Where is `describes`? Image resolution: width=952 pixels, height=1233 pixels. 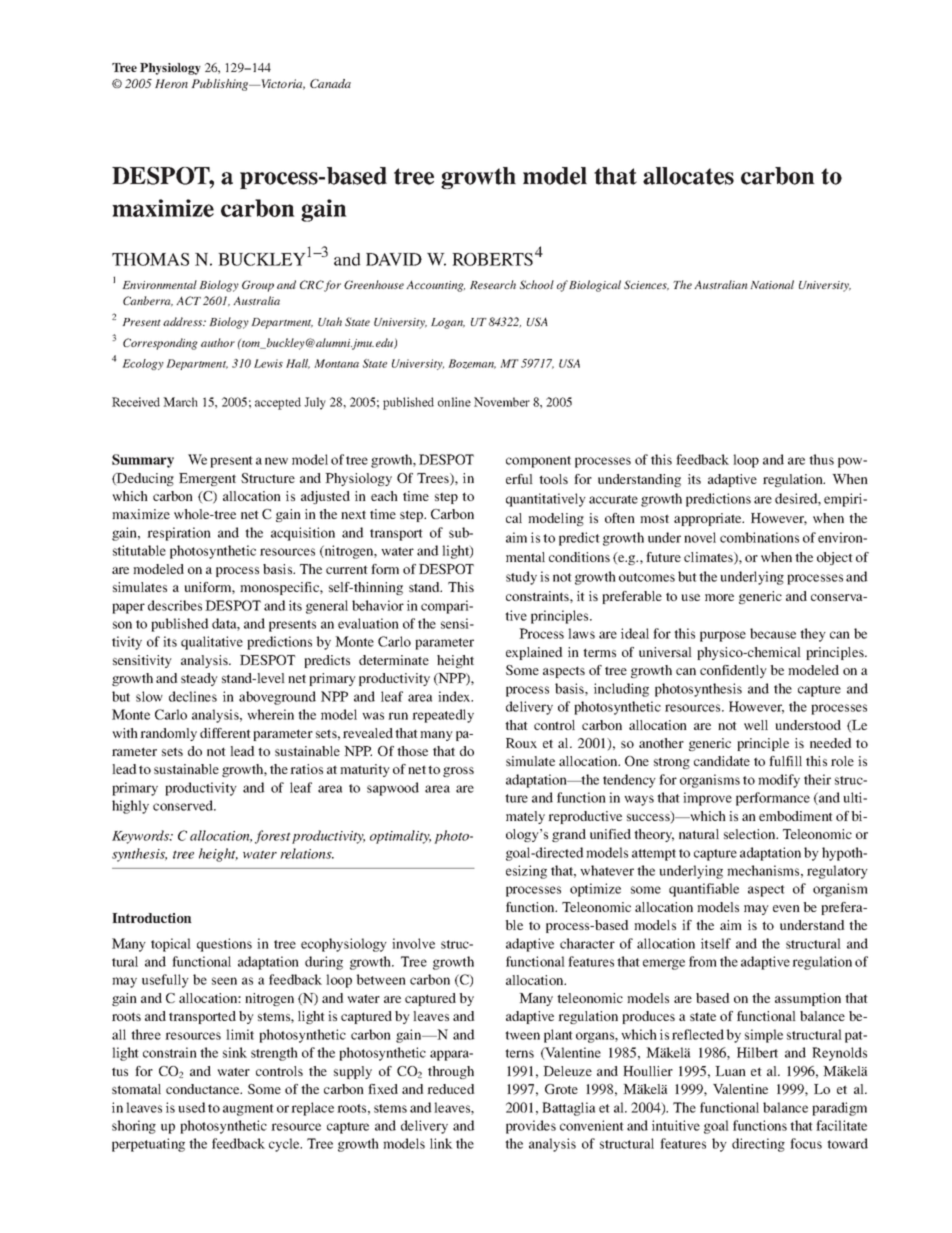 describes is located at coordinates (175, 605).
